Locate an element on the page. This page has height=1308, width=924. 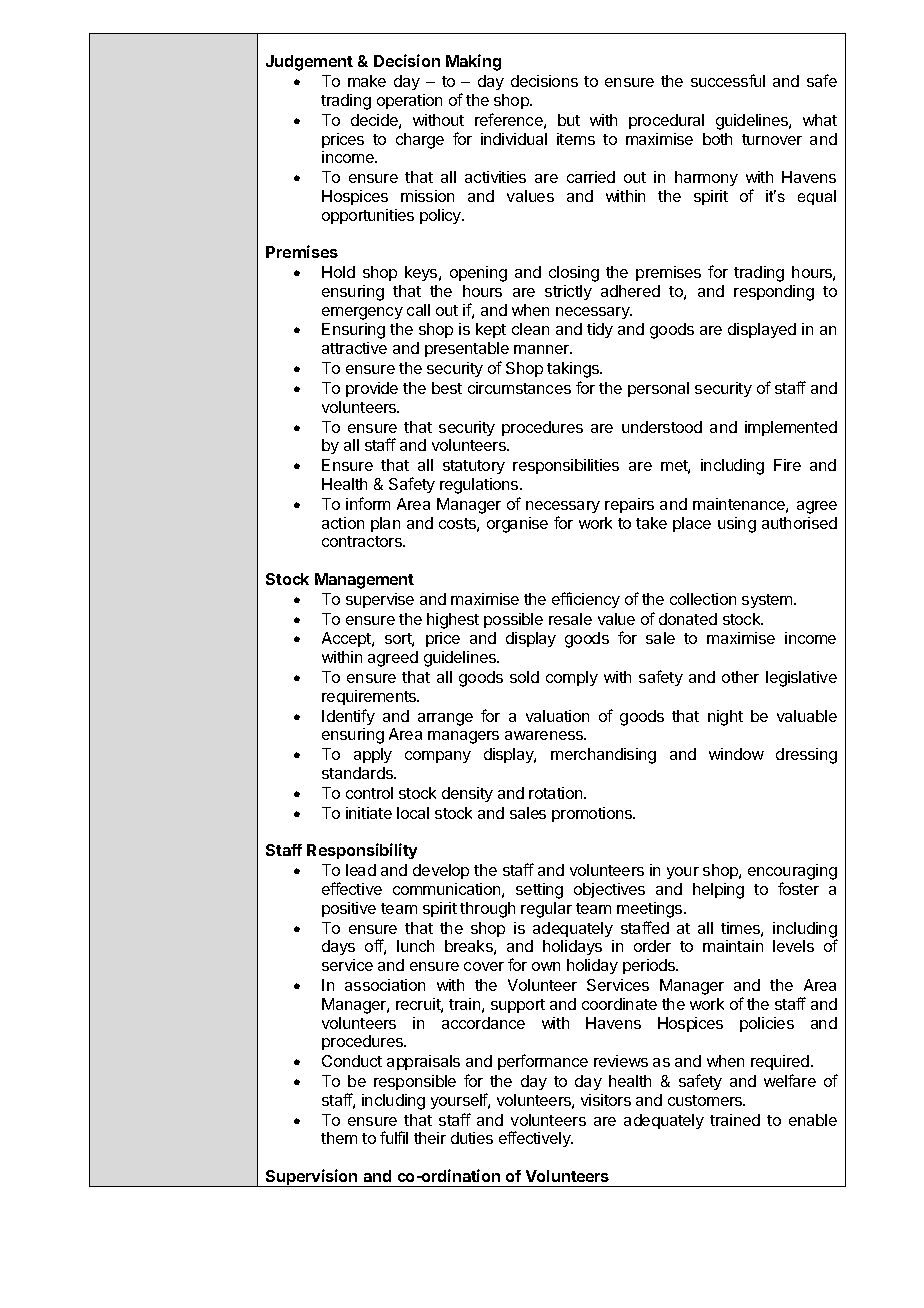
efficiency is located at coordinates (586, 600).
